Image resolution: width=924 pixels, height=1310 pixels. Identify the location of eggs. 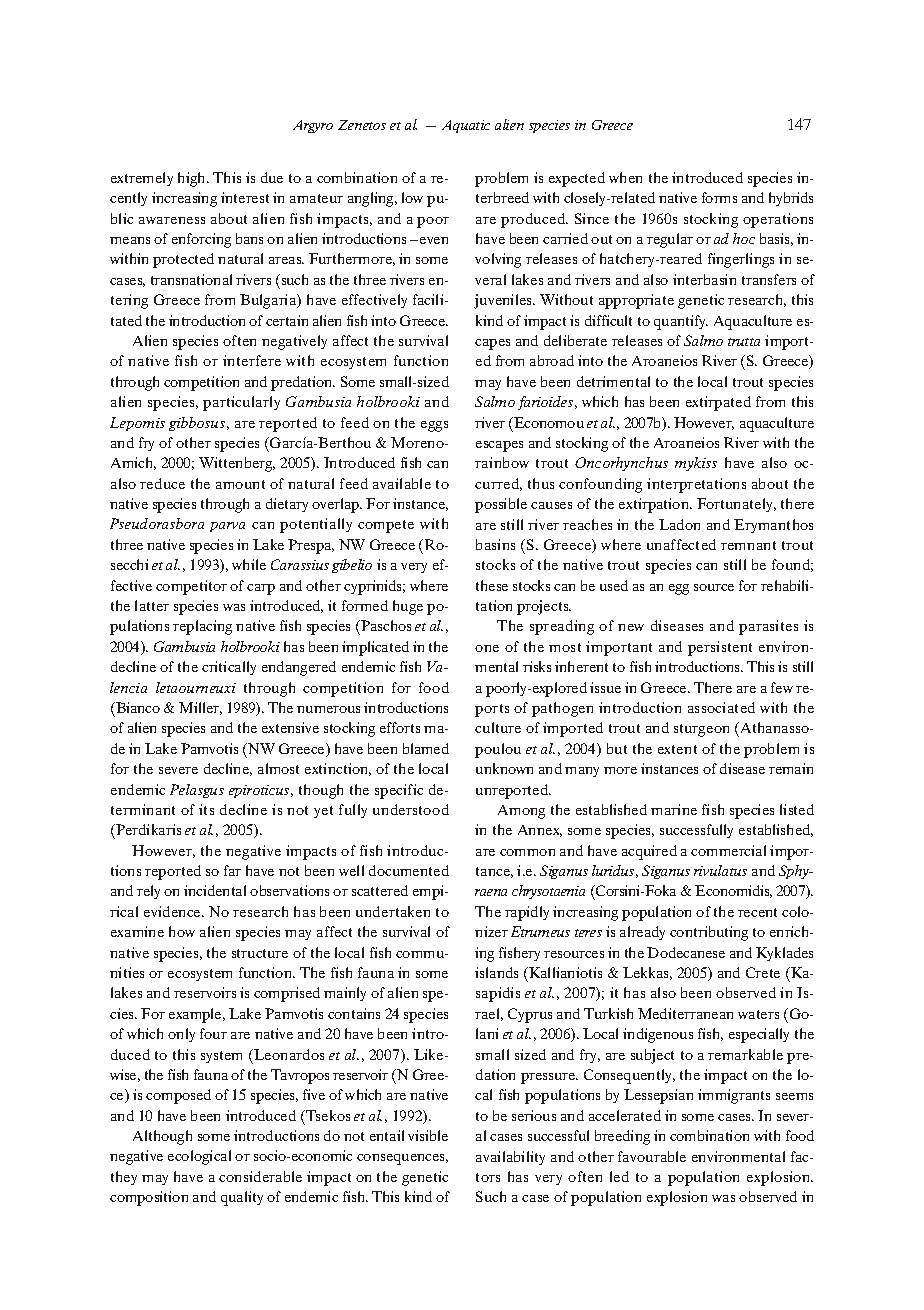
(434, 426).
